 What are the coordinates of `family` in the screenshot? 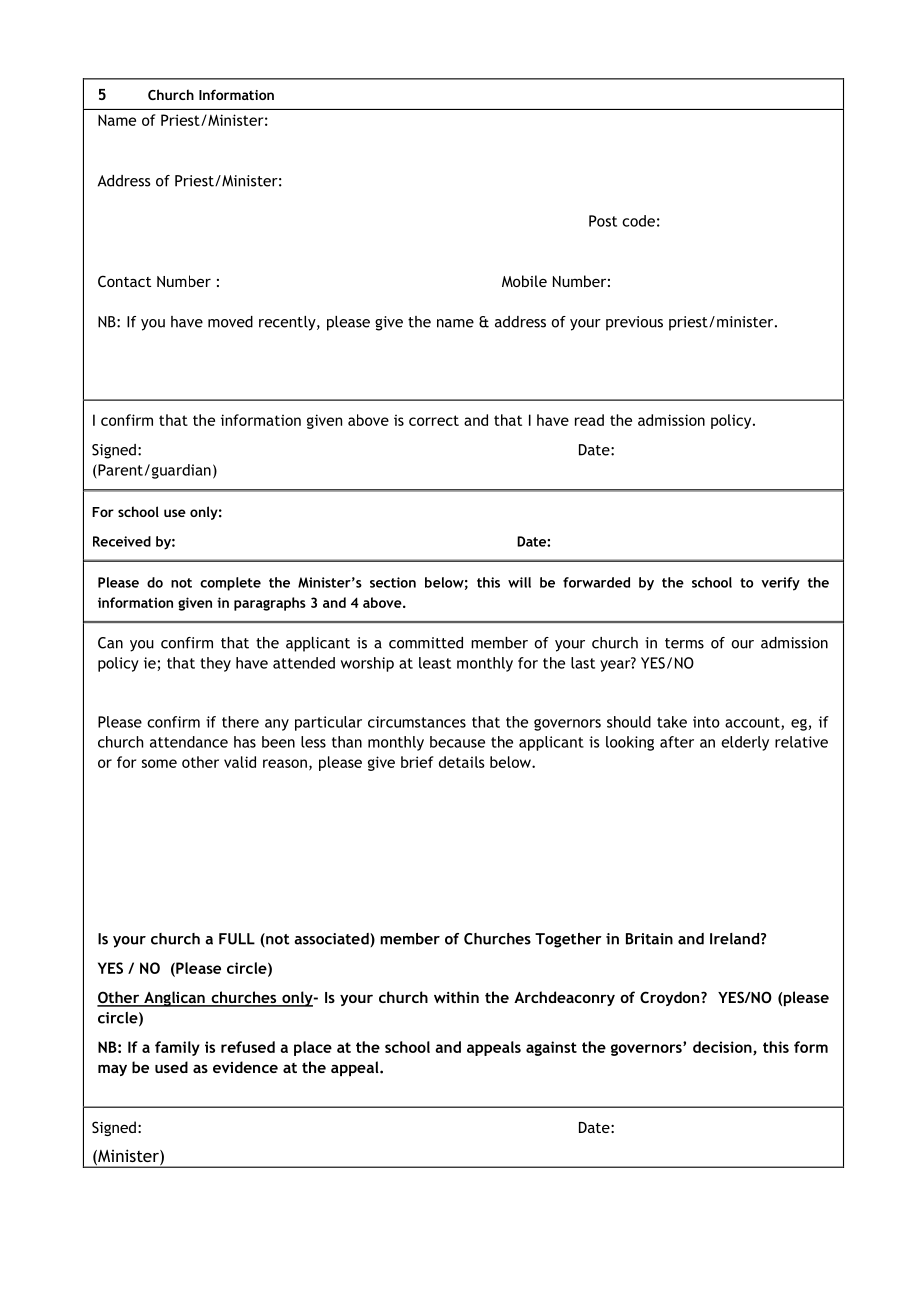 It's located at (177, 1048).
